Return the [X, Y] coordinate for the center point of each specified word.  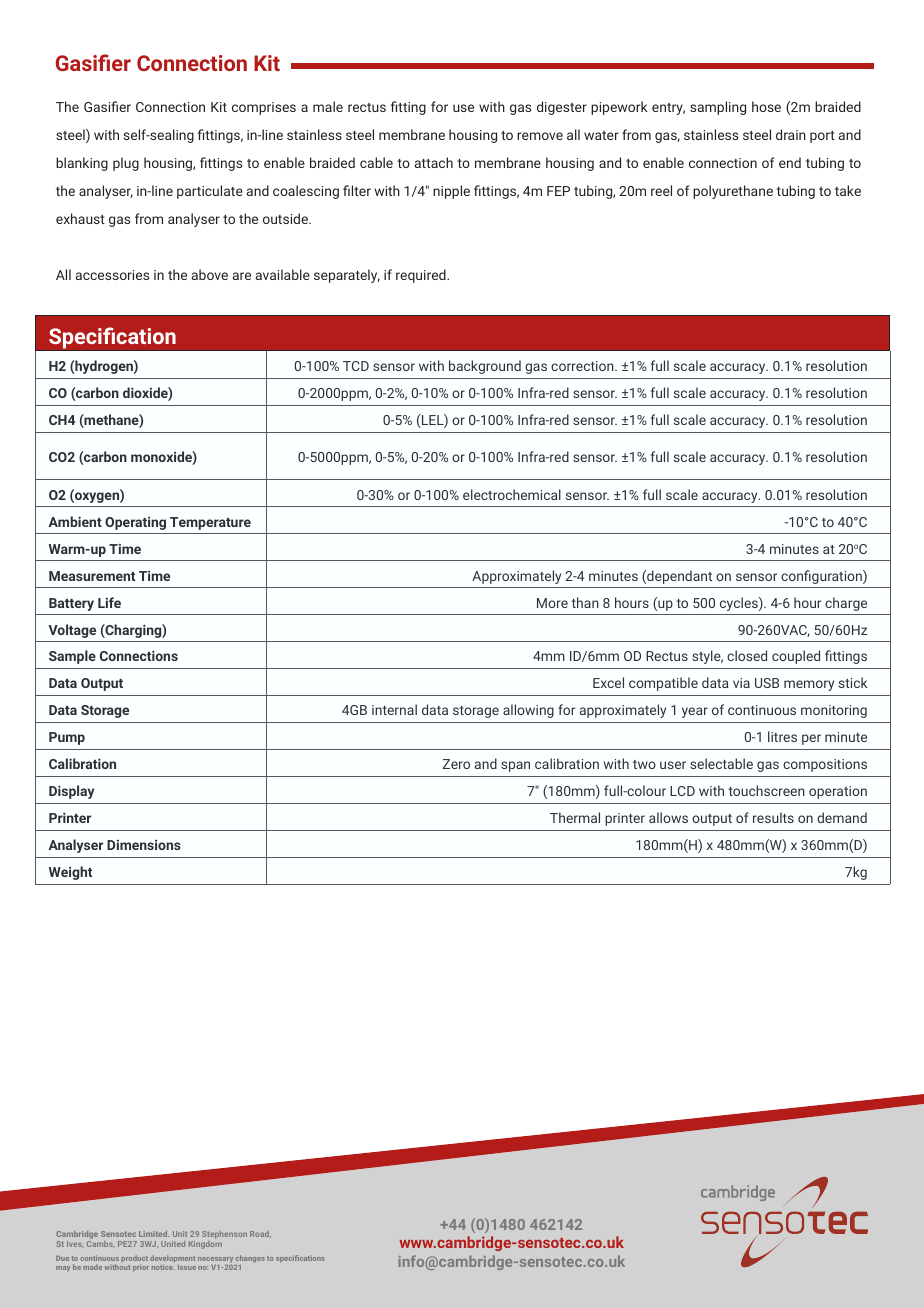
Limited [154, 1234]
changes [250, 1260]
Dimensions [144, 845]
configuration [822, 577]
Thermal [575, 817]
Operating [135, 523]
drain [791, 134]
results [773, 817]
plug [126, 164]
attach [434, 162]
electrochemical [512, 494]
